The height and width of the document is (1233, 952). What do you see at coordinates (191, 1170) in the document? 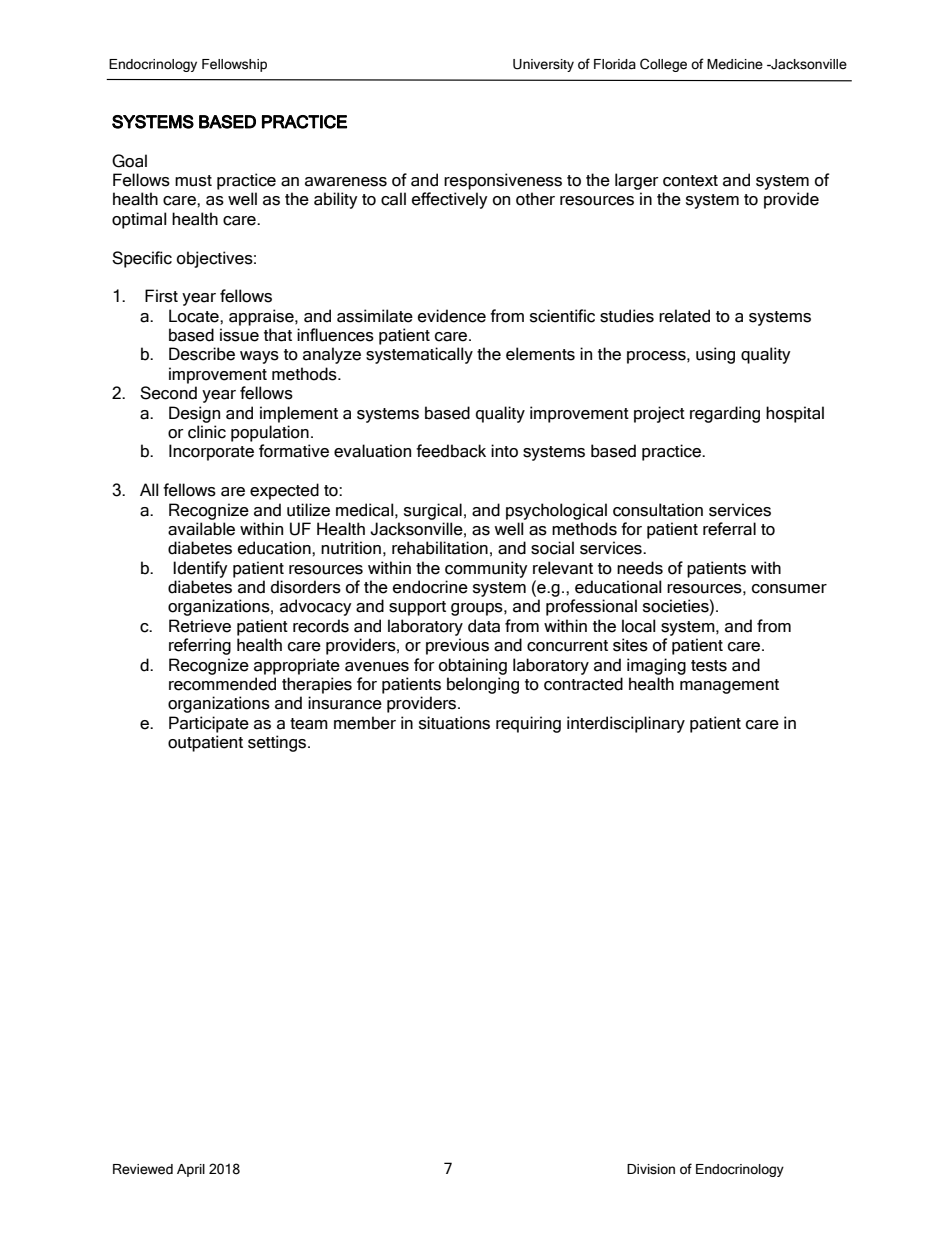
I see `April` at bounding box center [191, 1170].
